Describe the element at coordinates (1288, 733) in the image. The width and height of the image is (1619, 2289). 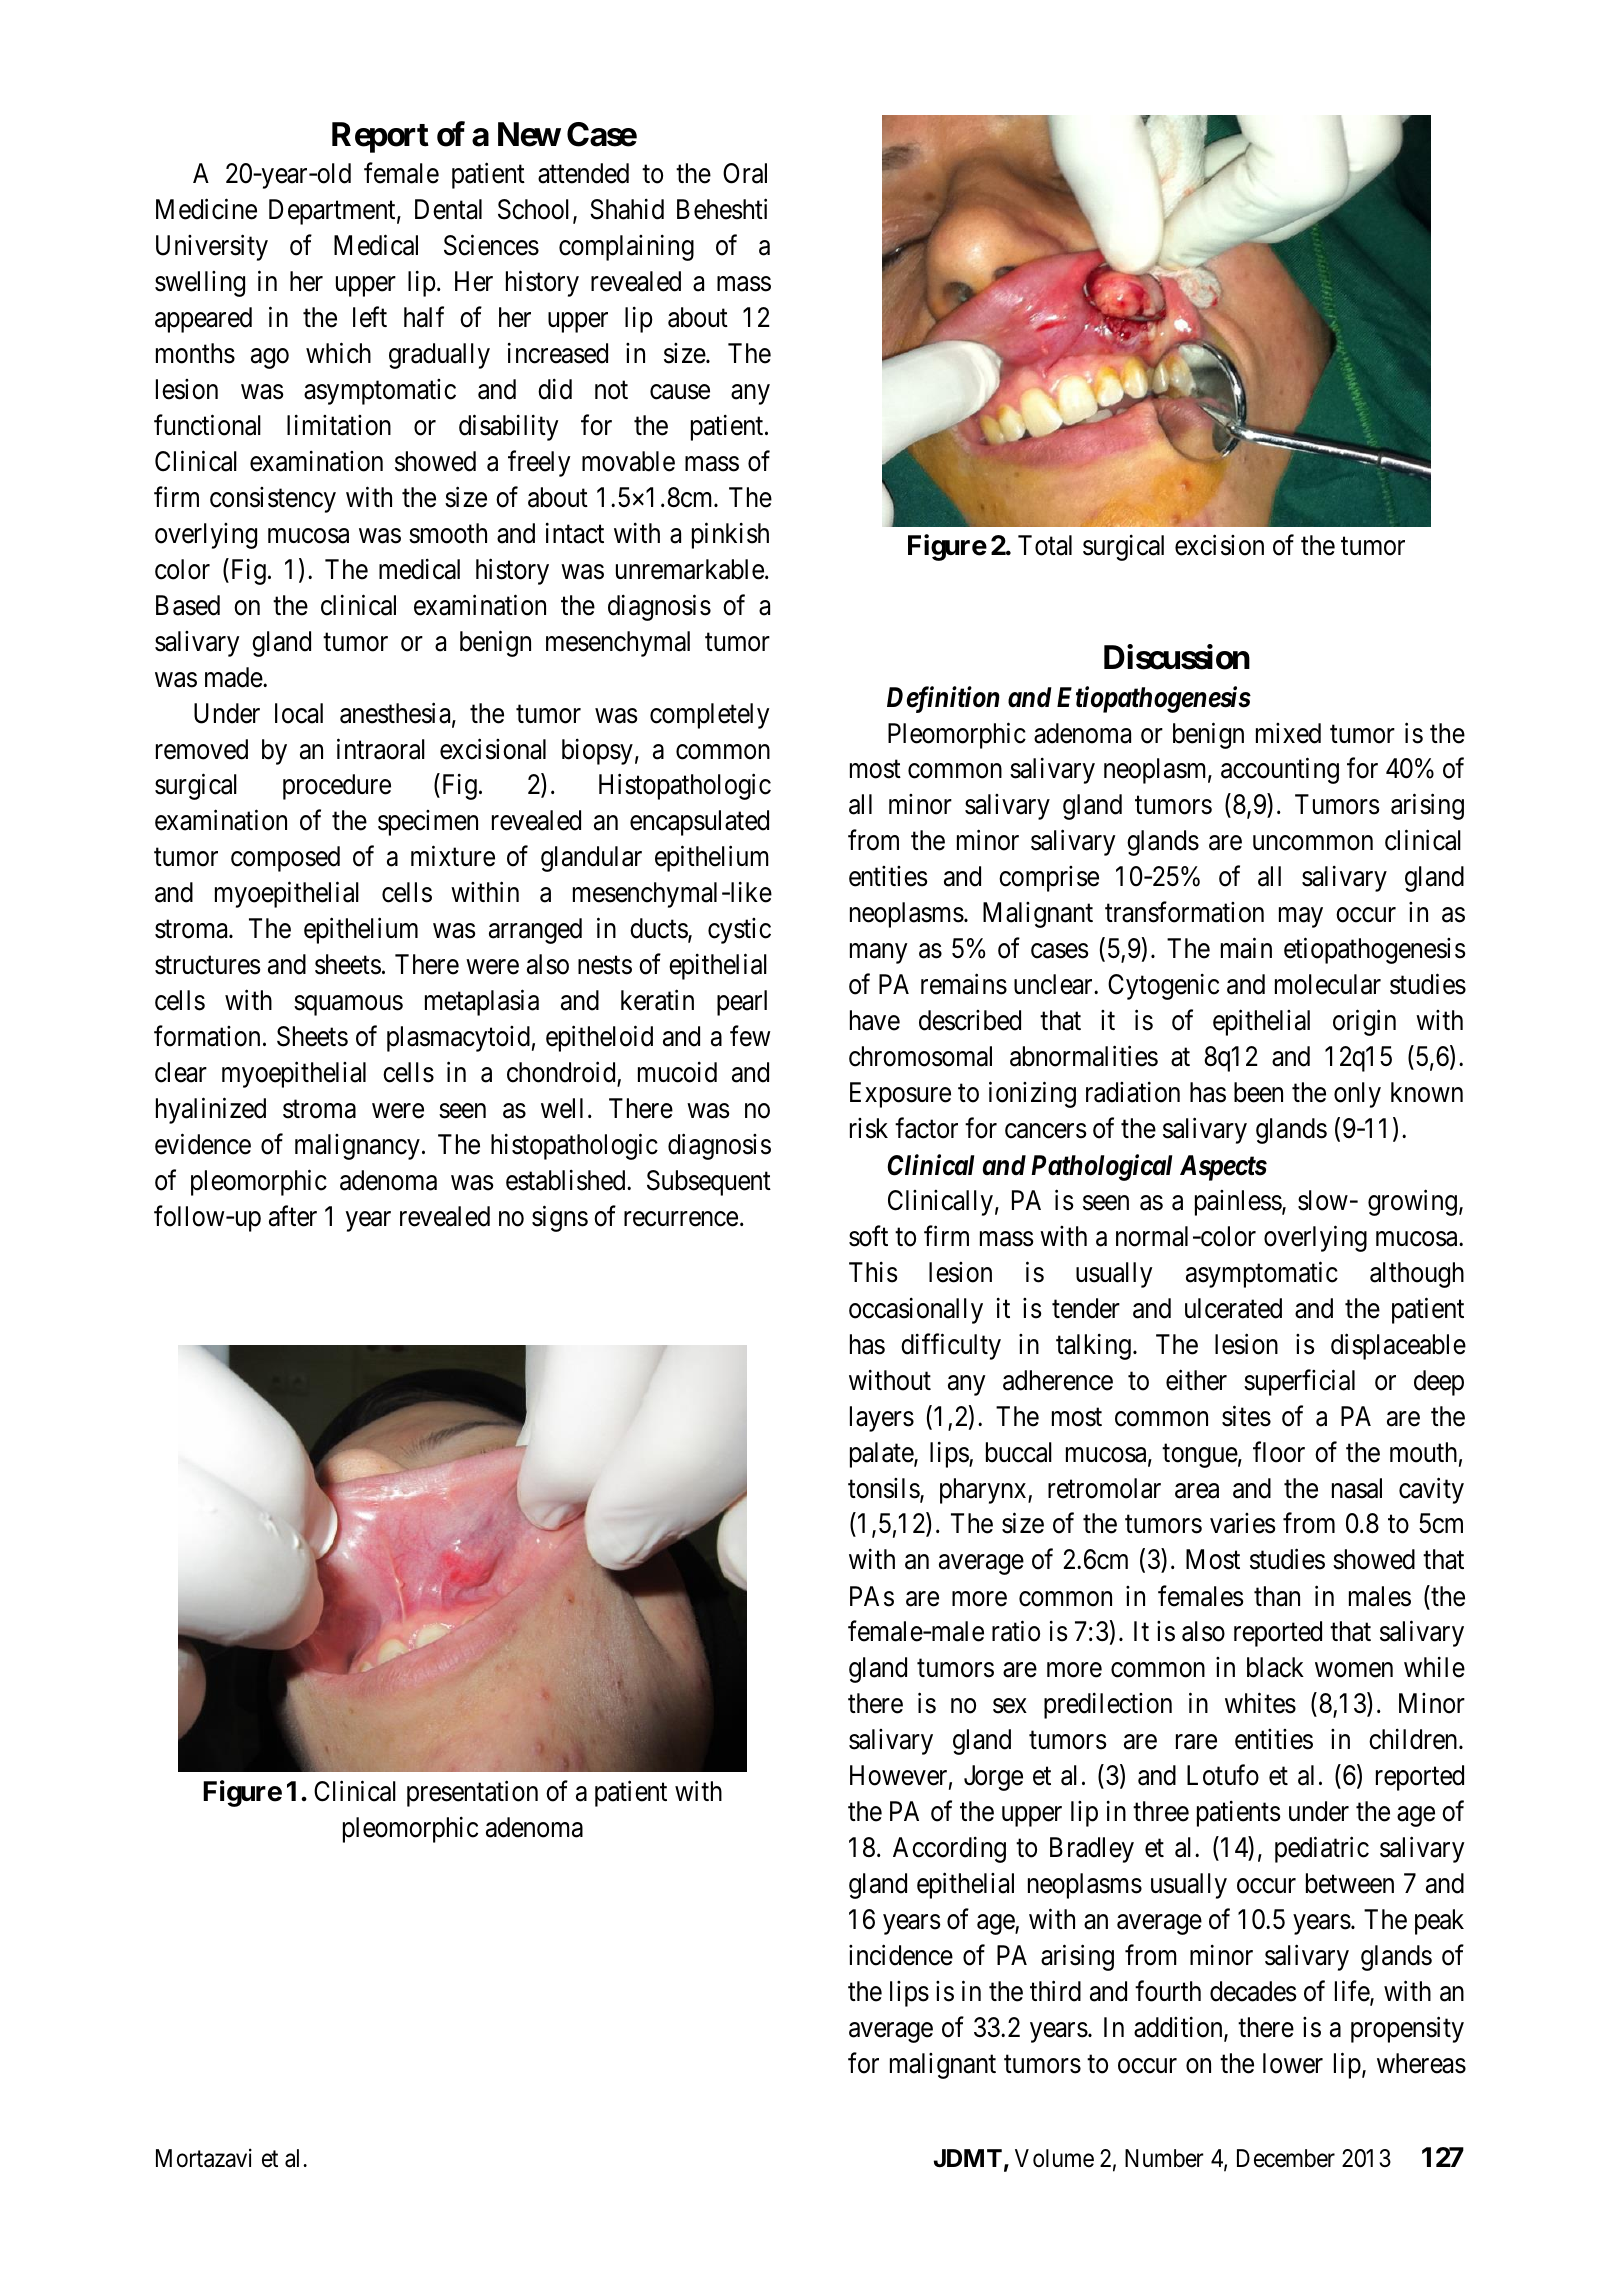
I see `mixed` at that location.
